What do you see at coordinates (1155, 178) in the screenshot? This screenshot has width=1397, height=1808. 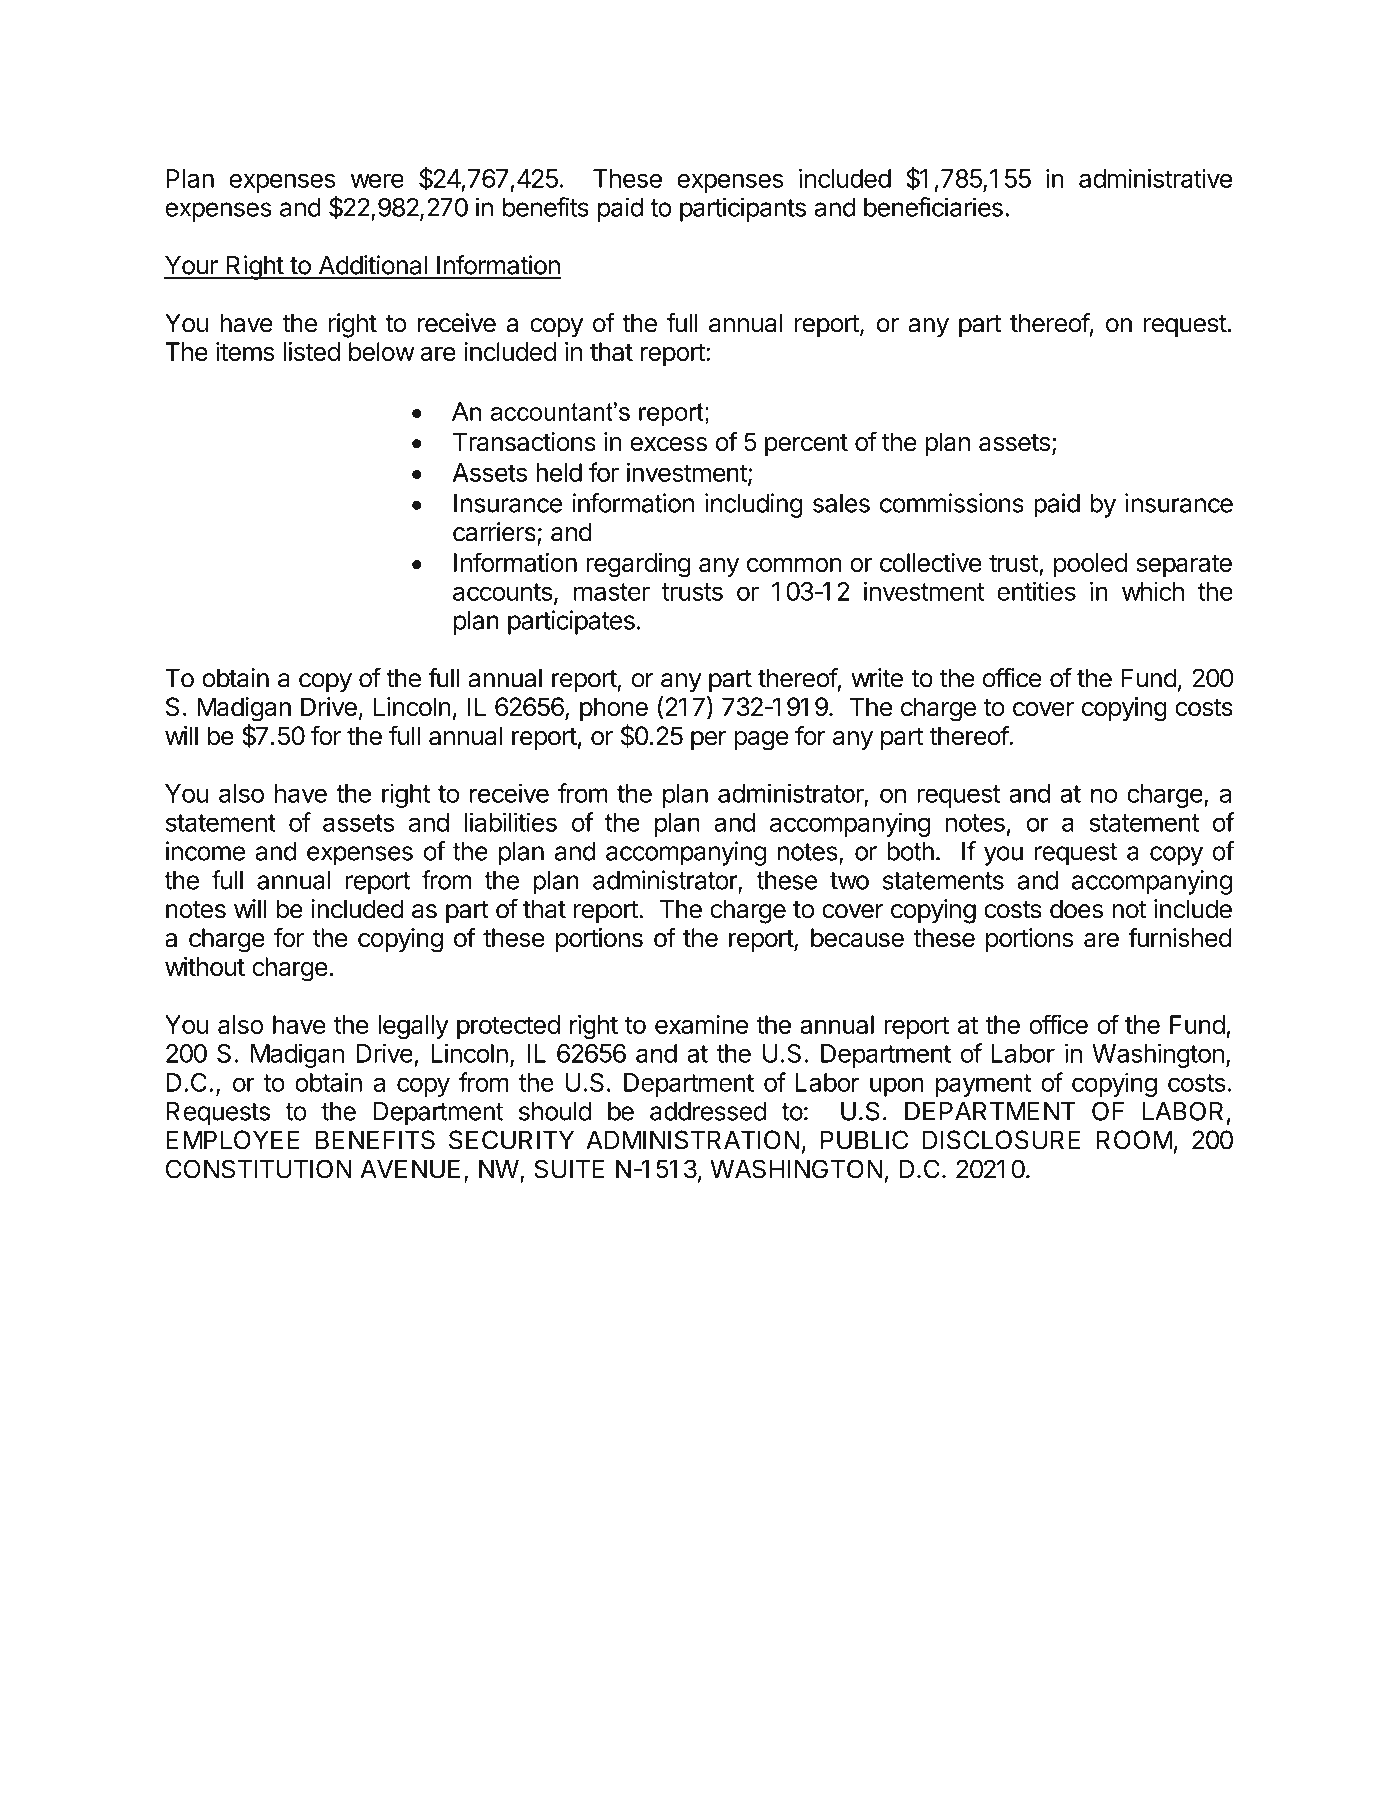 I see `administrative` at bounding box center [1155, 178].
